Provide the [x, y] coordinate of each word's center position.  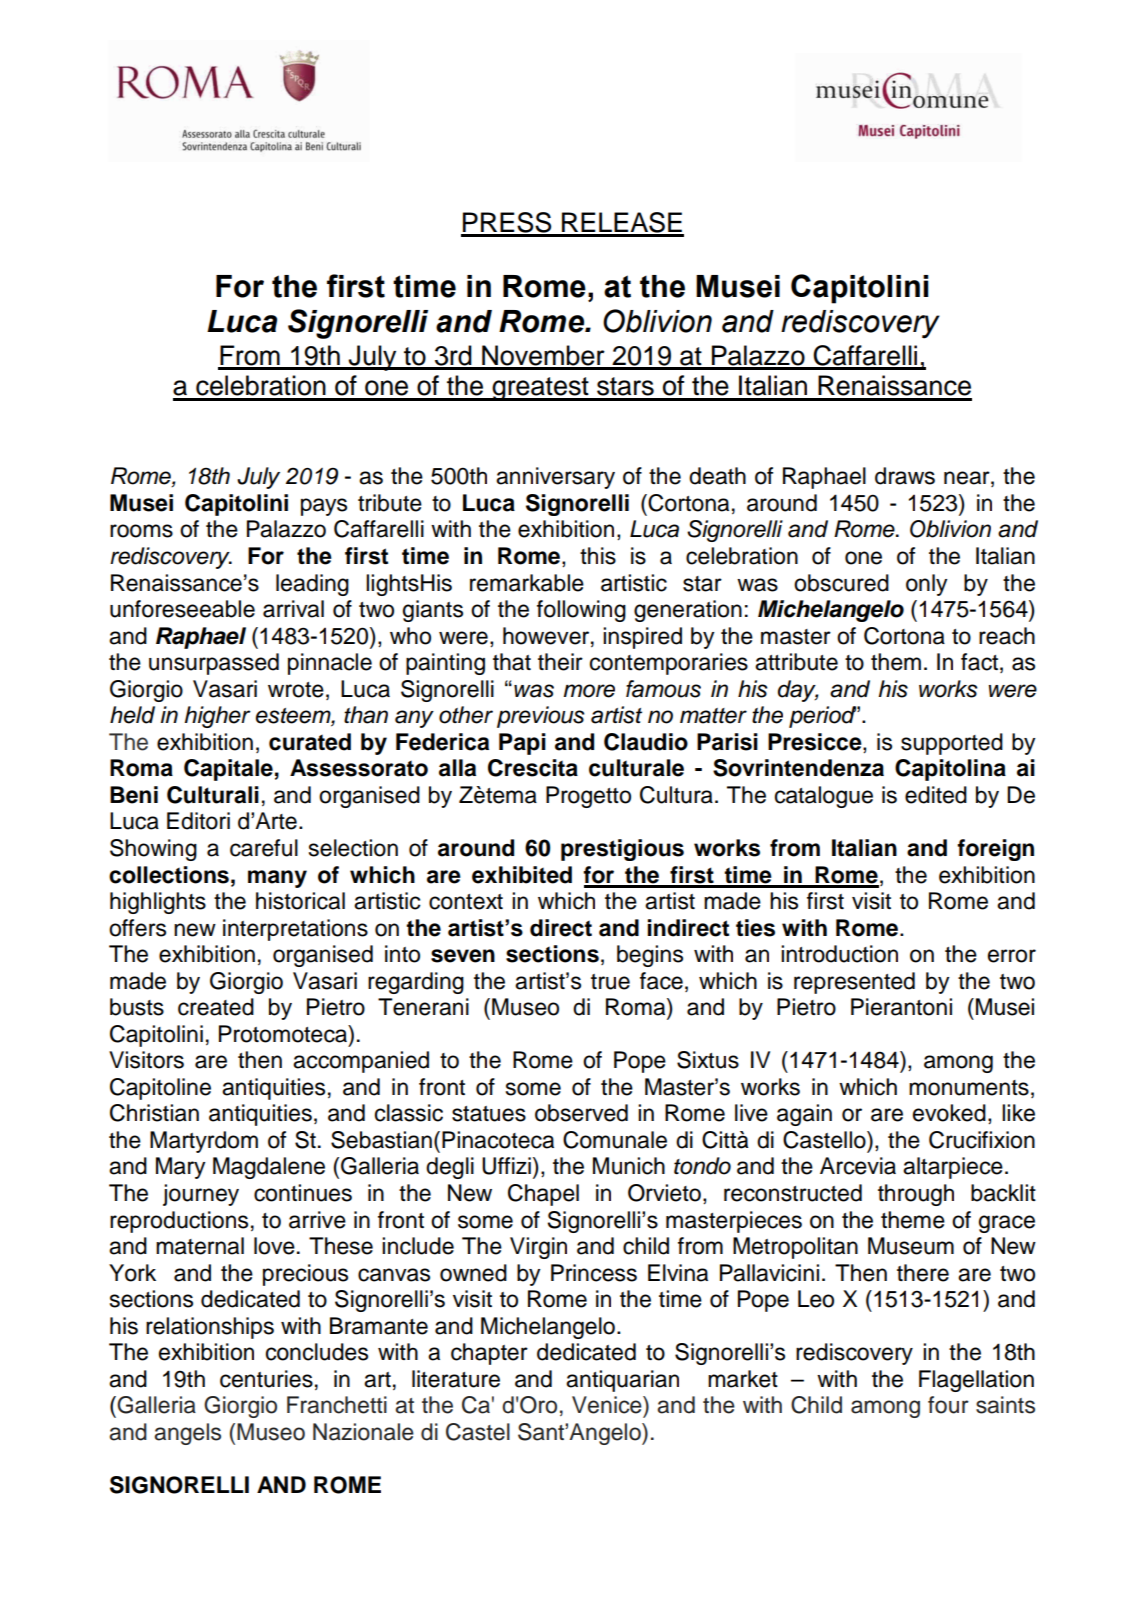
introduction [839, 954]
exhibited [522, 875]
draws [905, 476]
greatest [541, 389]
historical [300, 901]
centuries [266, 1379]
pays [324, 507]
